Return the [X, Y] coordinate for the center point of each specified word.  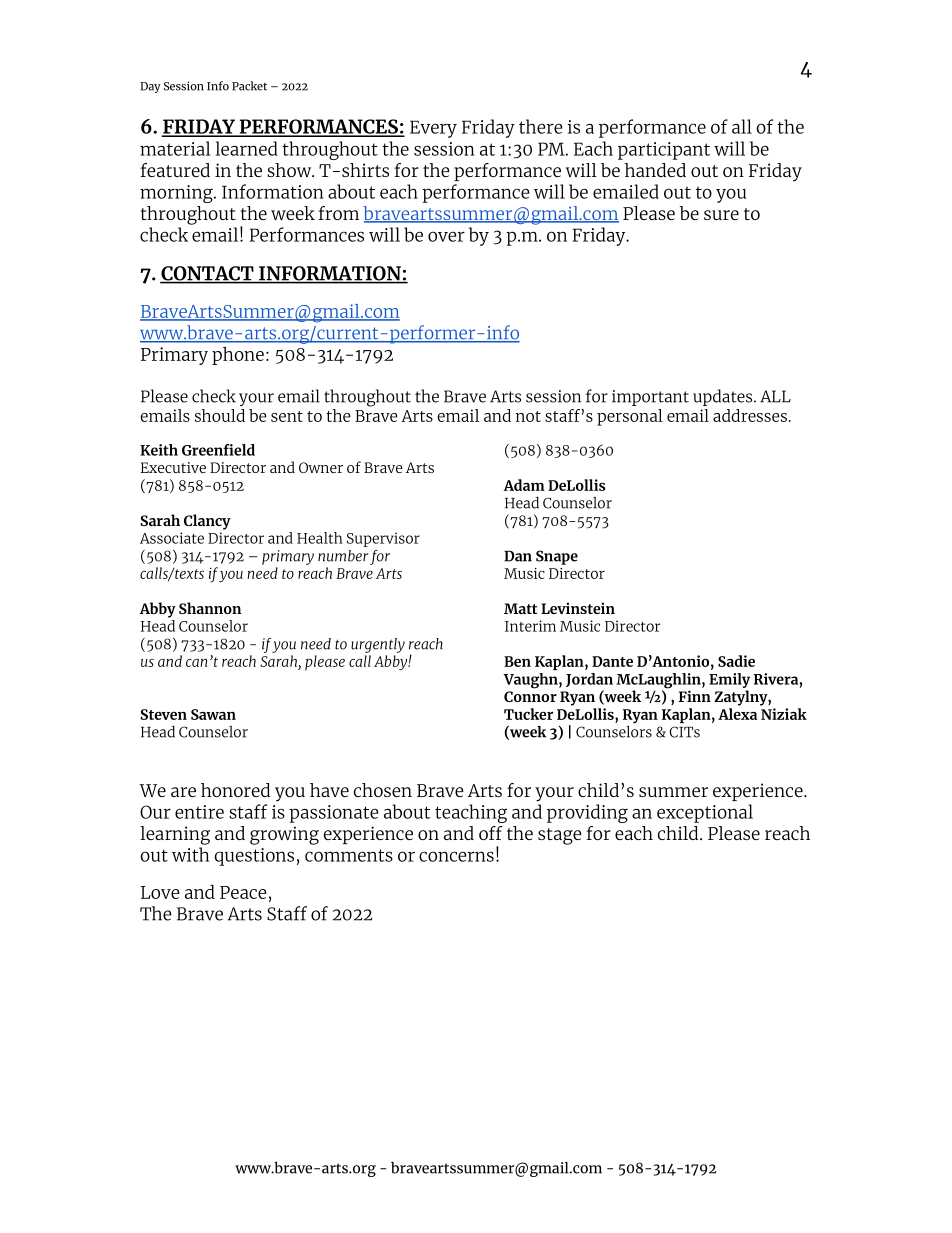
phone [238, 355]
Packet [249, 86]
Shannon [210, 608]
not [528, 416]
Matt [520, 608]
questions [254, 857]
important [650, 398]
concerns [456, 856]
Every [433, 129]
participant [664, 151]
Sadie [736, 661]
